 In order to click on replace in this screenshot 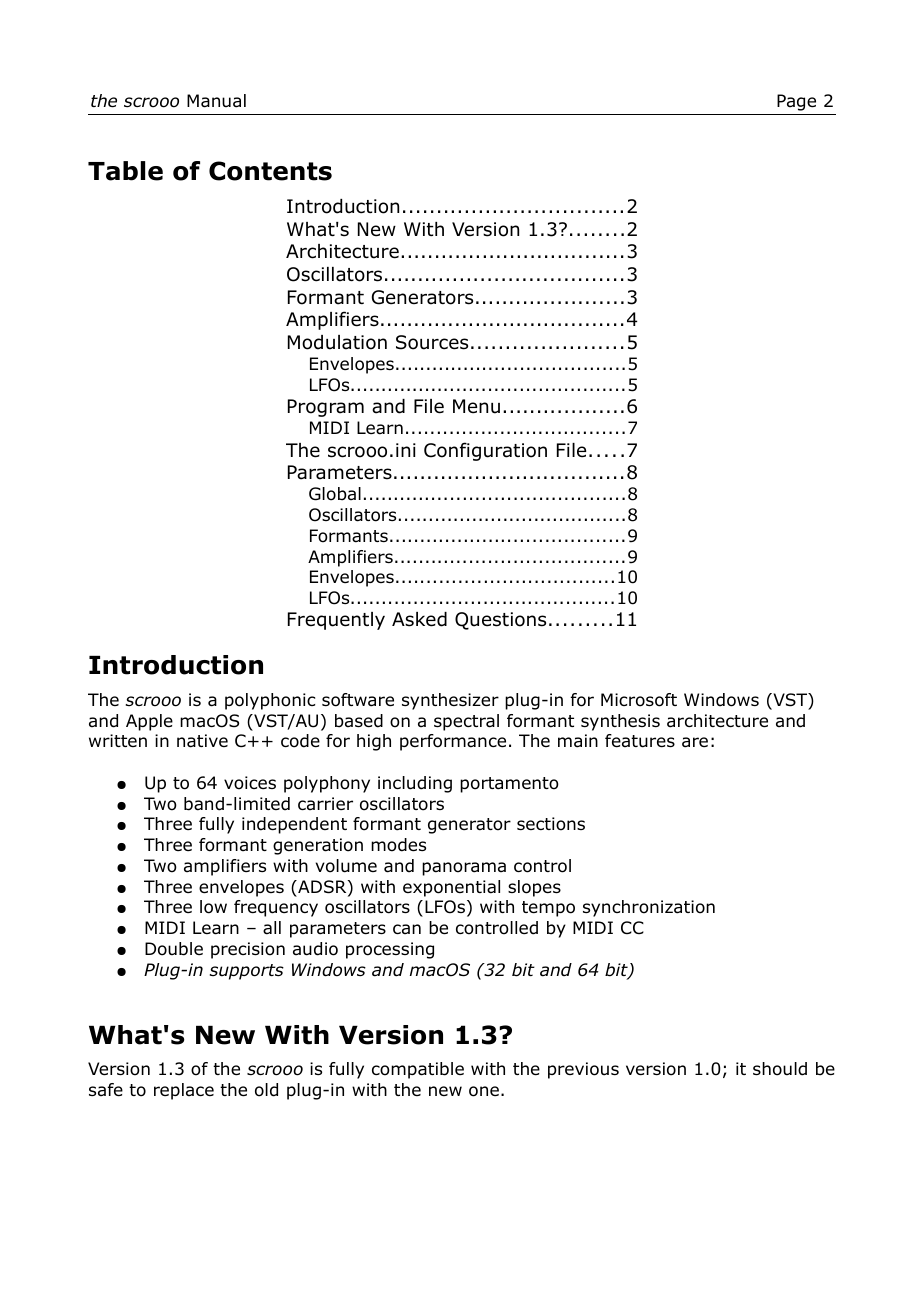, I will do `click(184, 1091)`.
